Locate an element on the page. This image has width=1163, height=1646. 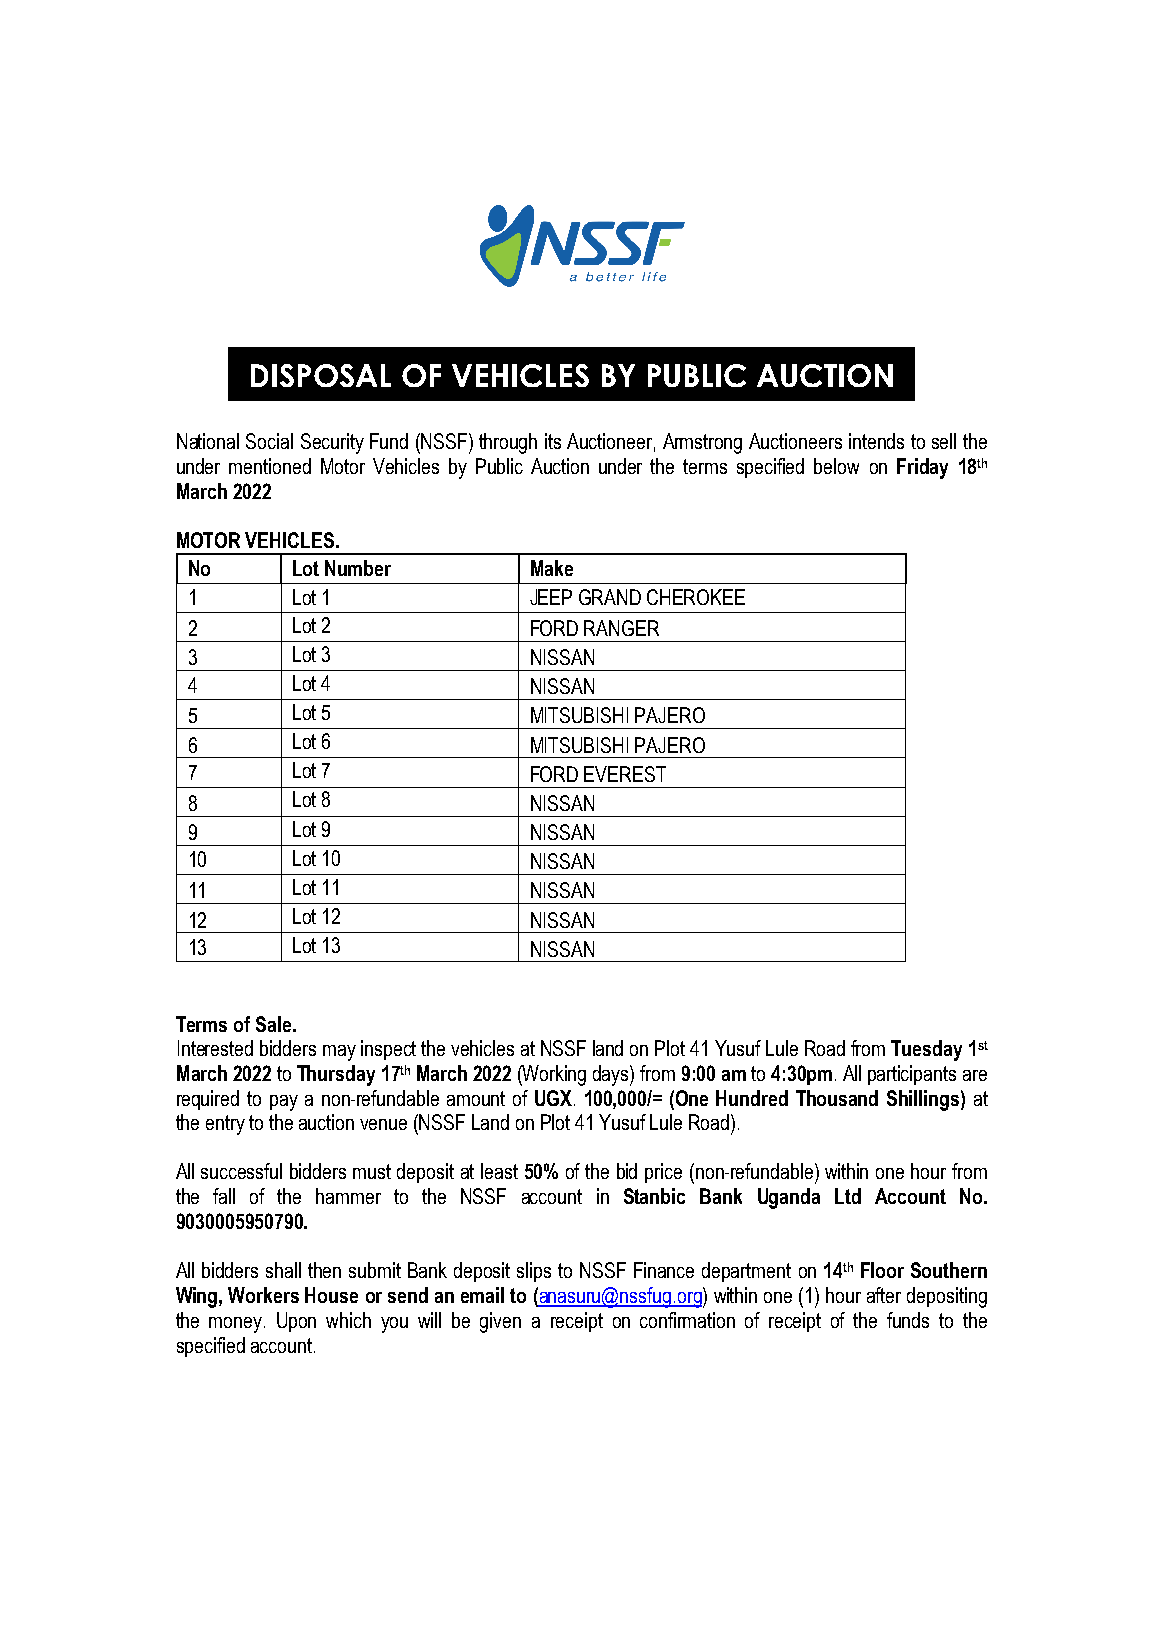
House is located at coordinates (331, 1295).
